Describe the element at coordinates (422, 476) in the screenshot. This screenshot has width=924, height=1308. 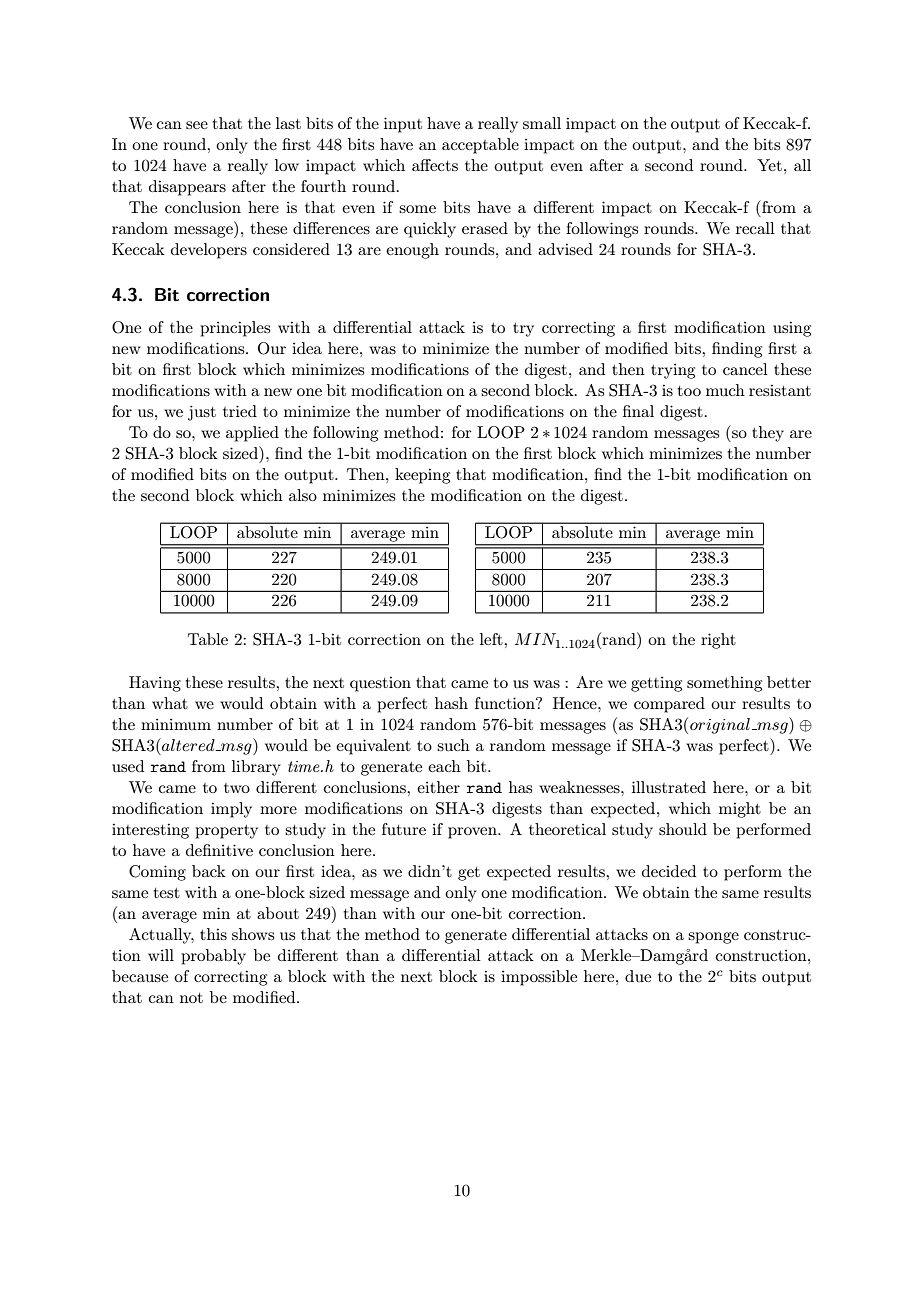
I see `keeping` at that location.
